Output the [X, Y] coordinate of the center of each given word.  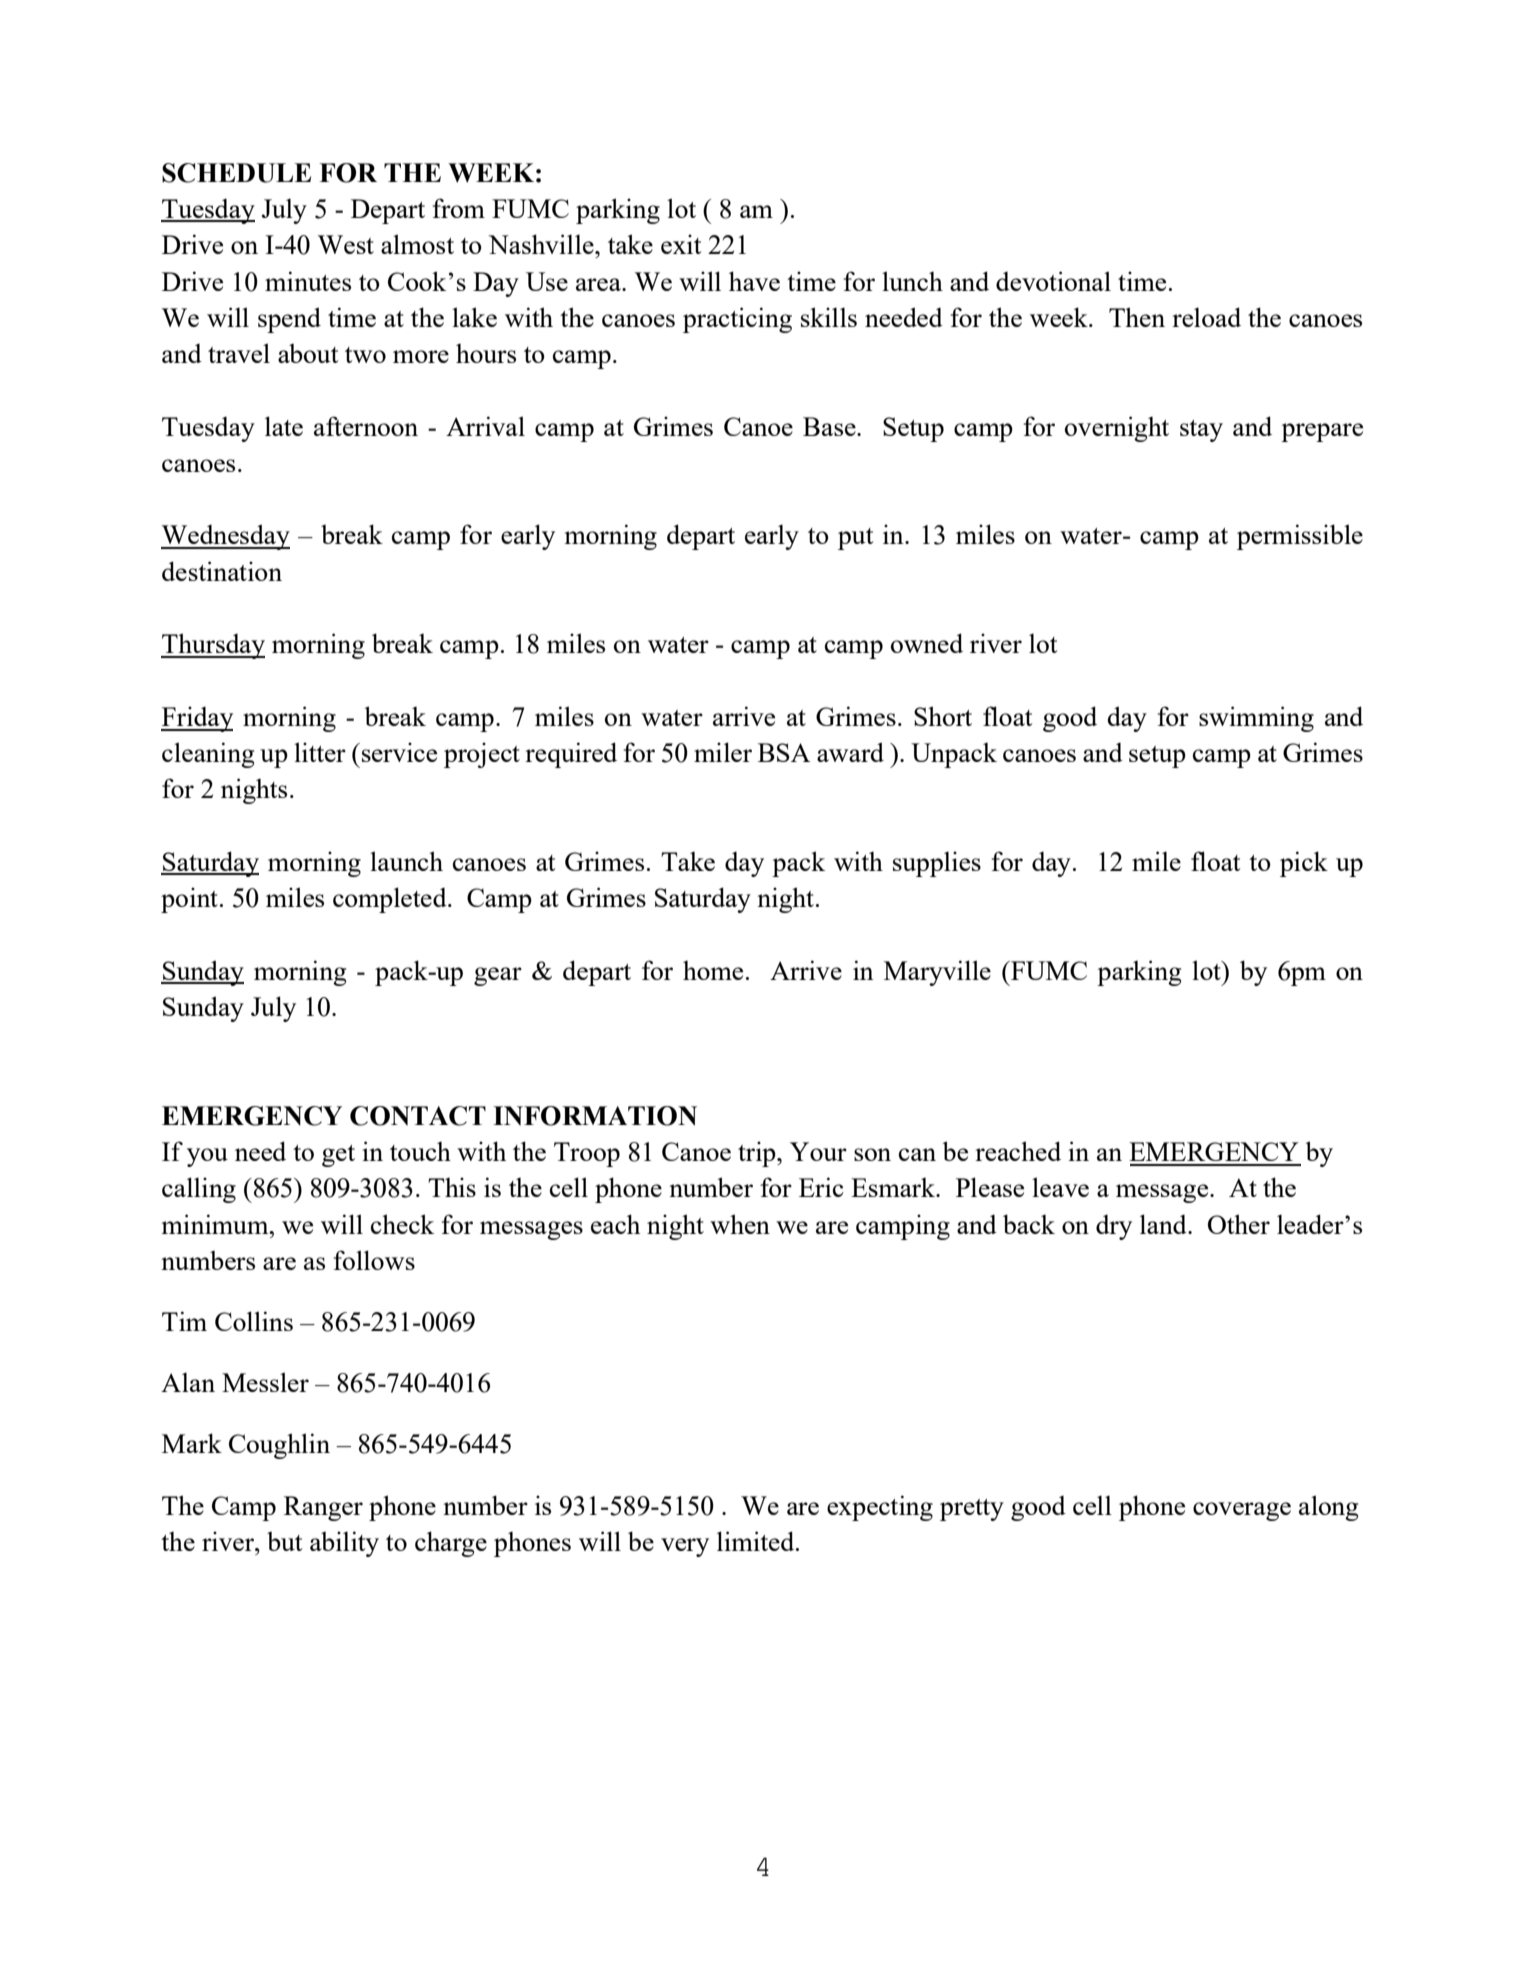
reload [1206, 317]
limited [757, 1541]
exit [681, 244]
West [346, 244]
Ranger [323, 1508]
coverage [1242, 1511]
